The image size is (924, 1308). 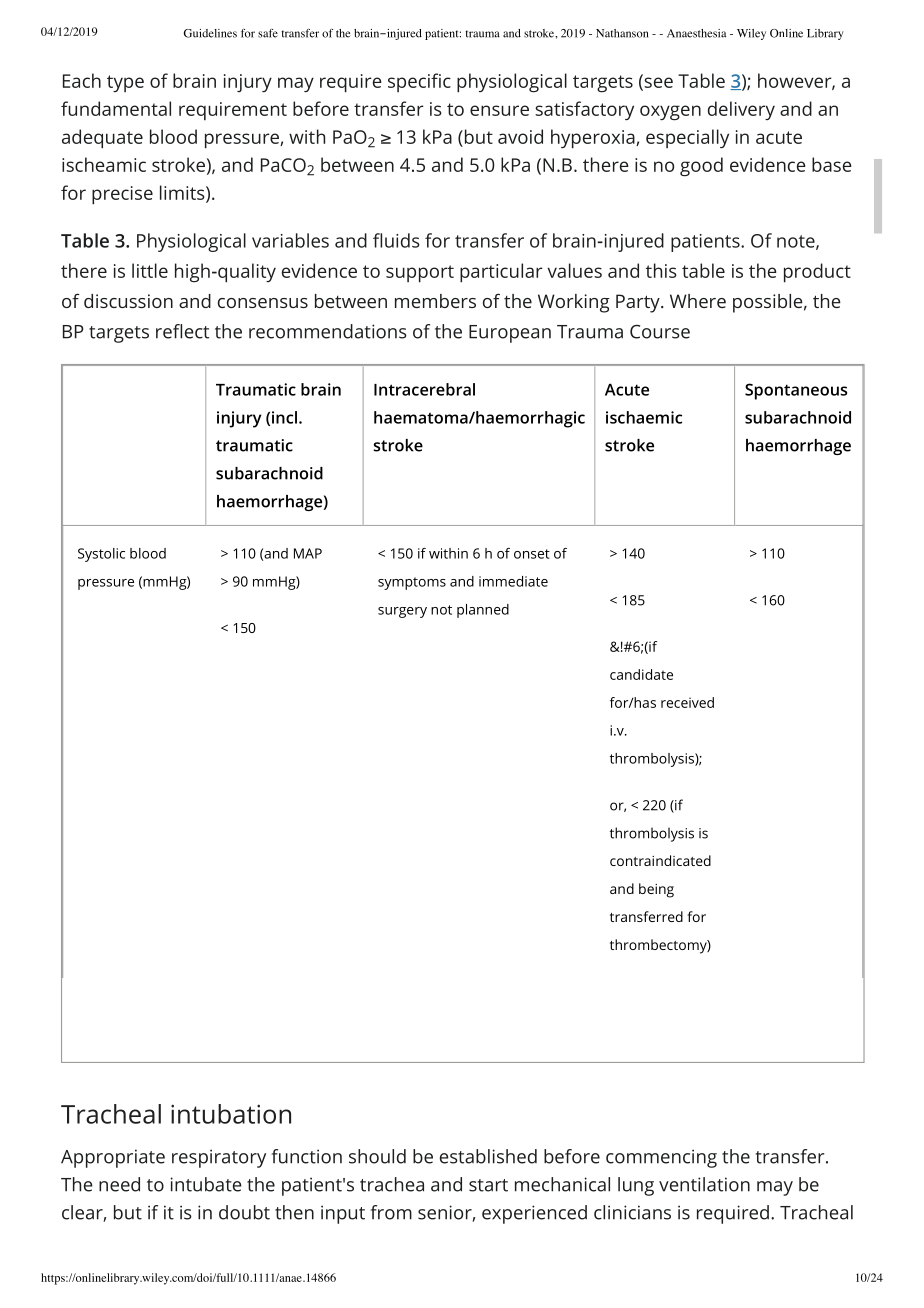 I want to click on ensure, so click(x=499, y=110).
